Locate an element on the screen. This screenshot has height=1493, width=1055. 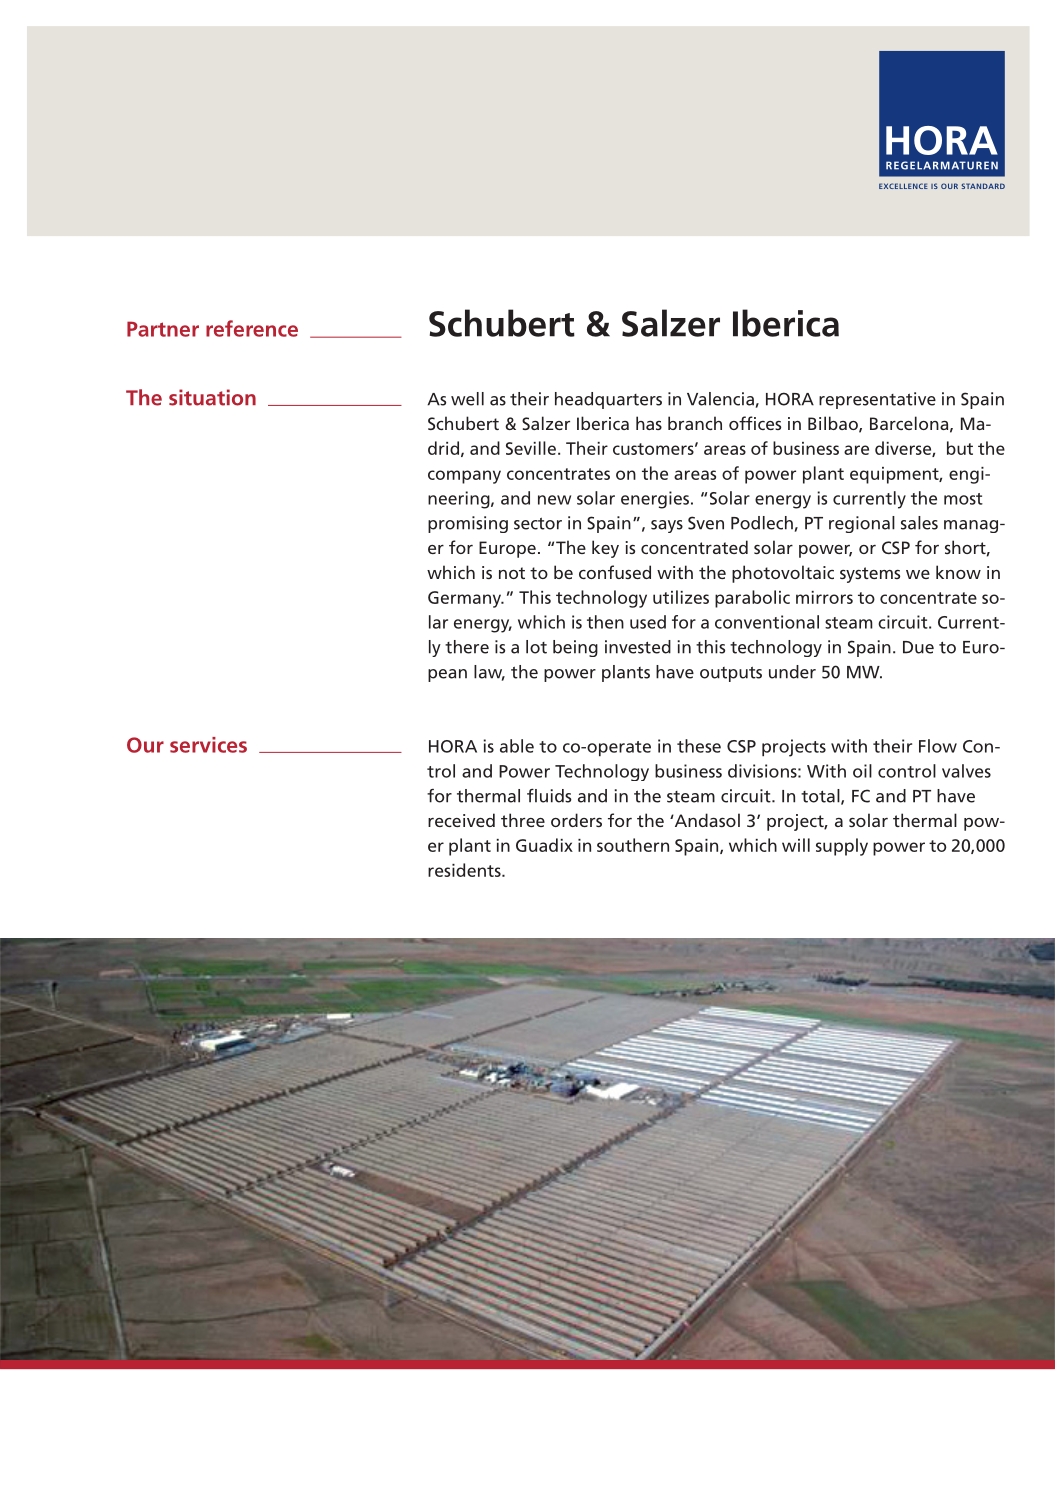
sector is located at coordinates (538, 523).
